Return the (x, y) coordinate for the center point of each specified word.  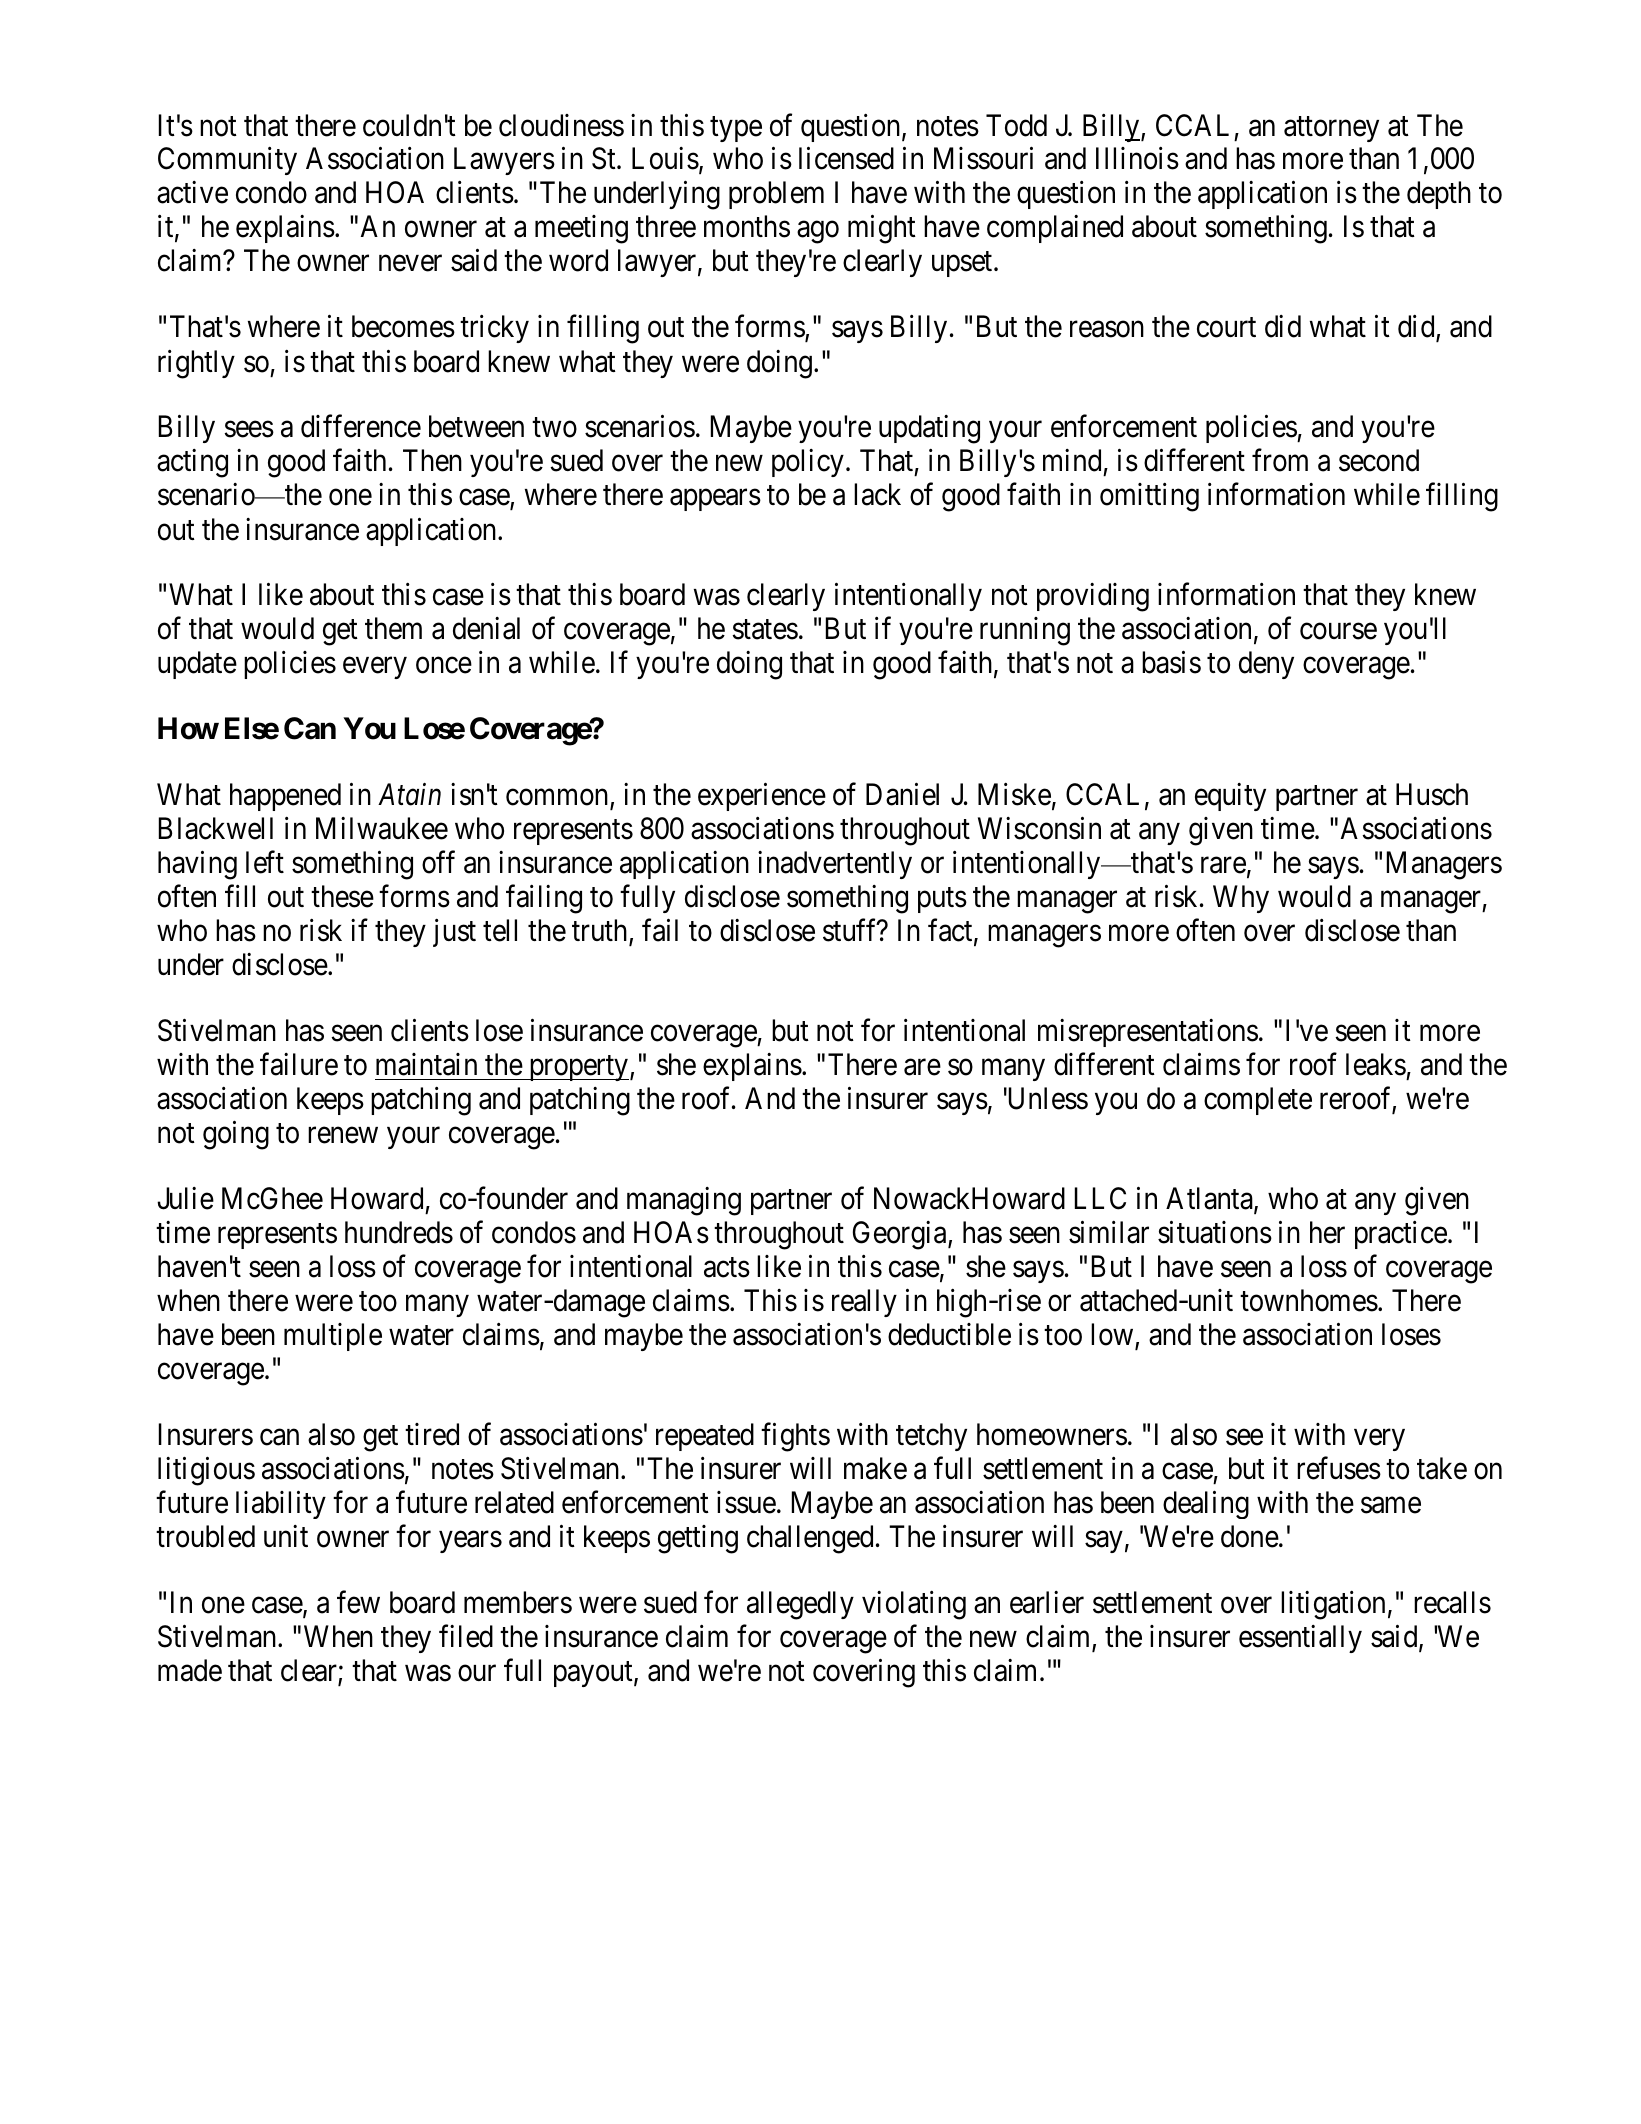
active (192, 192)
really (864, 1303)
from (1280, 460)
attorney (1331, 129)
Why (1241, 899)
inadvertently (835, 865)
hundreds (399, 1232)
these (342, 896)
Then (432, 460)
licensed (846, 158)
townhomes (1309, 1300)
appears (715, 500)
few (358, 1602)
